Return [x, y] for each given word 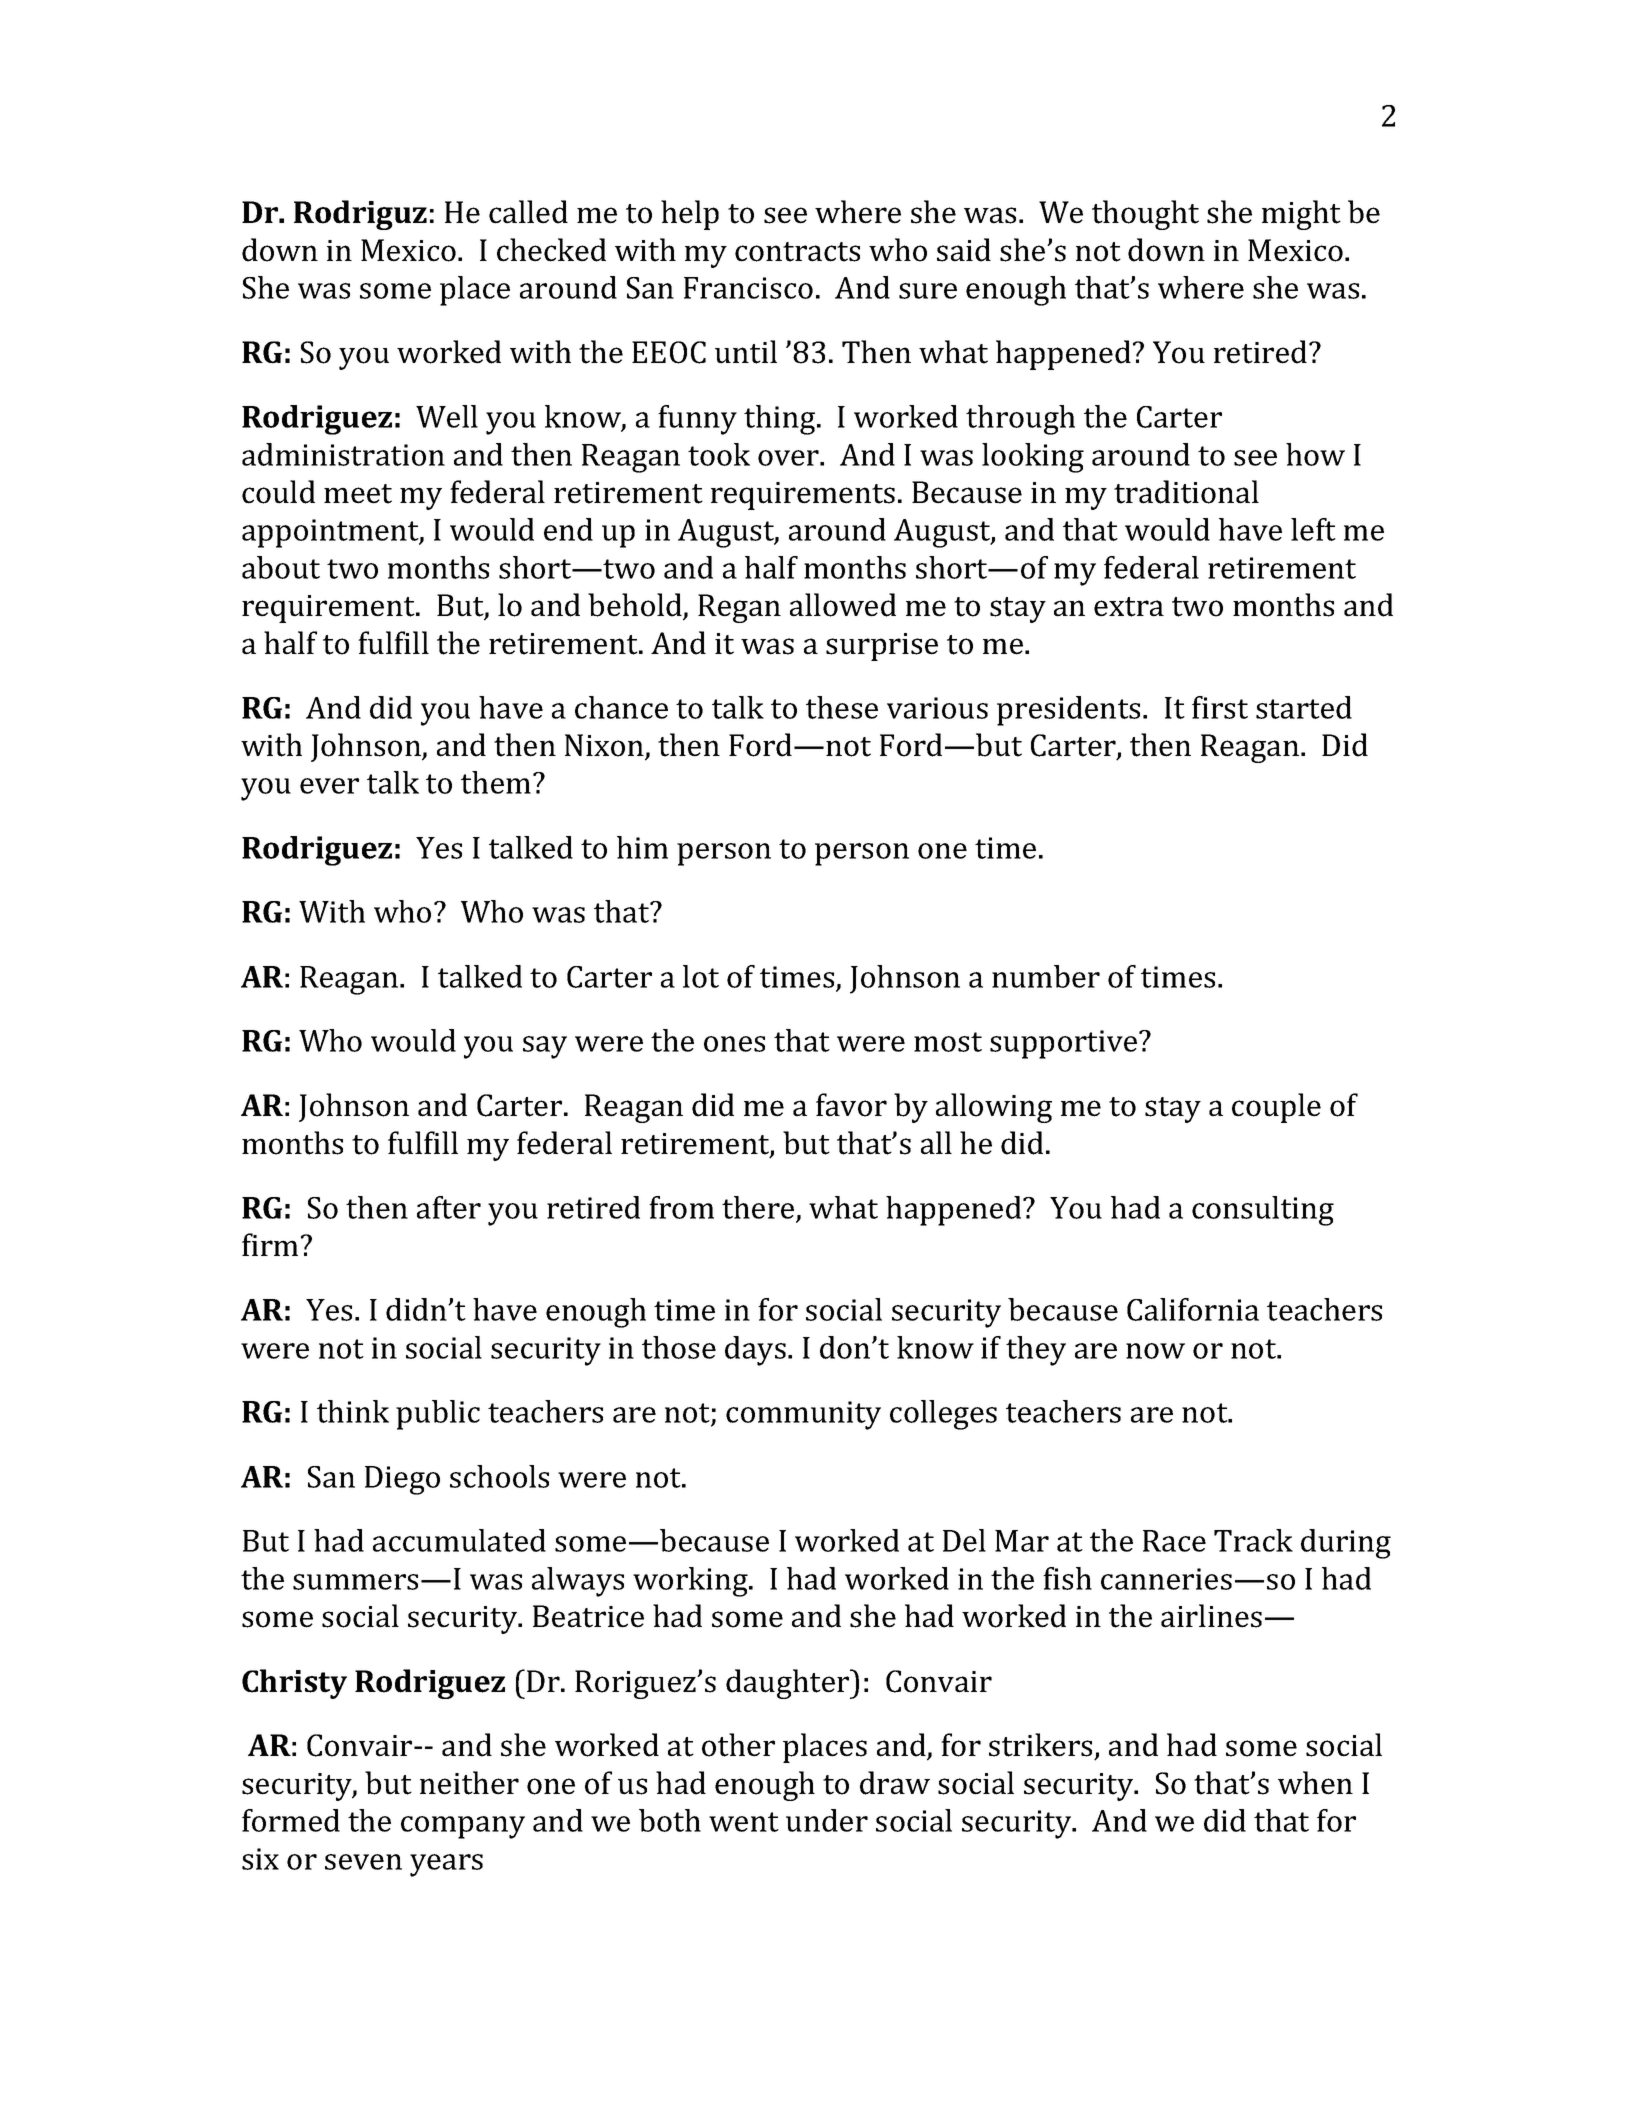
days [755, 1351]
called [528, 212]
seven [363, 1862]
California [1193, 1309]
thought [1145, 215]
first [1220, 707]
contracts [797, 252]
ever [329, 786]
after [449, 1207]
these [842, 707]
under [827, 1820]
